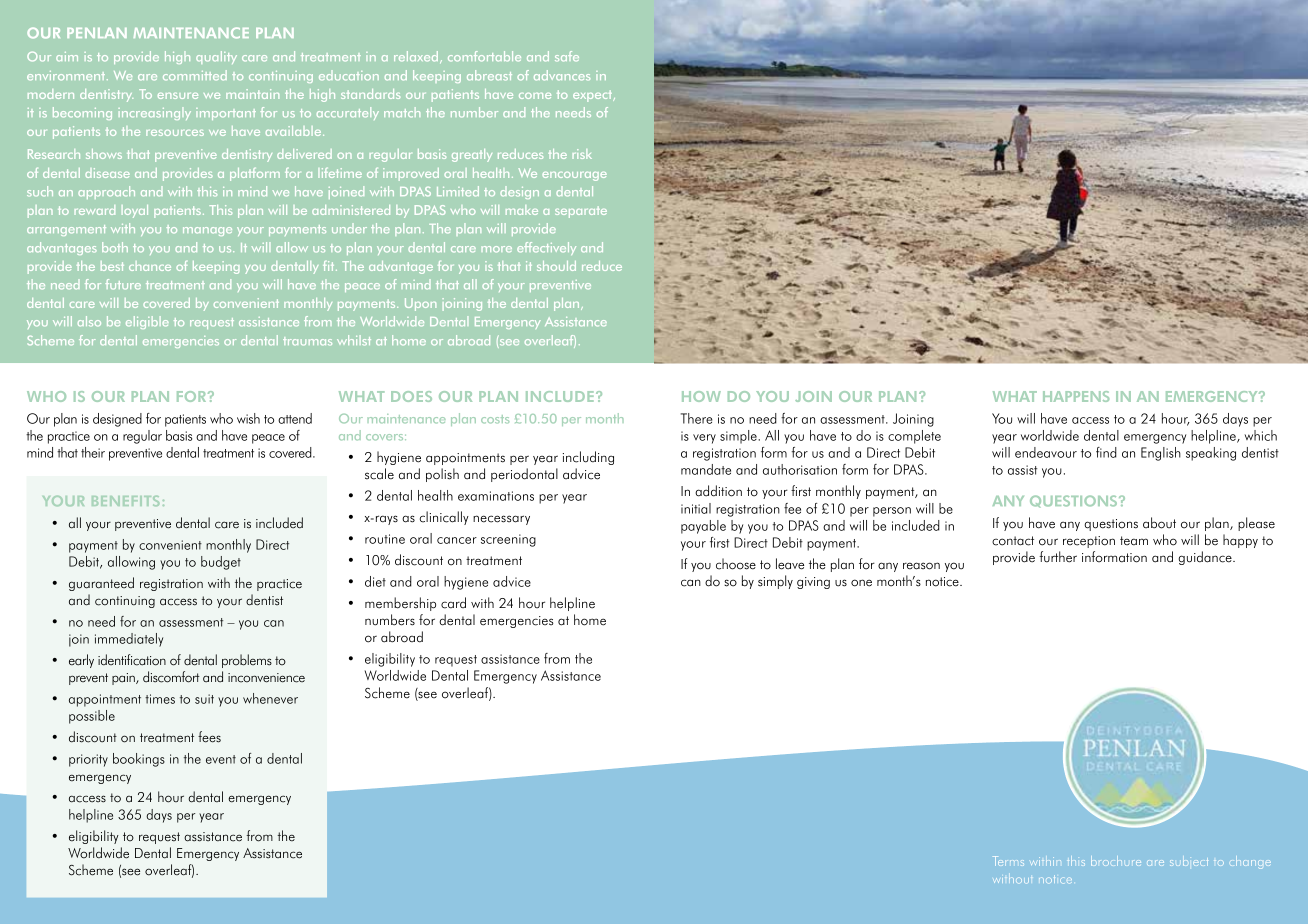 This image has height=924, width=1308. I want to click on safe, so click(567, 56).
